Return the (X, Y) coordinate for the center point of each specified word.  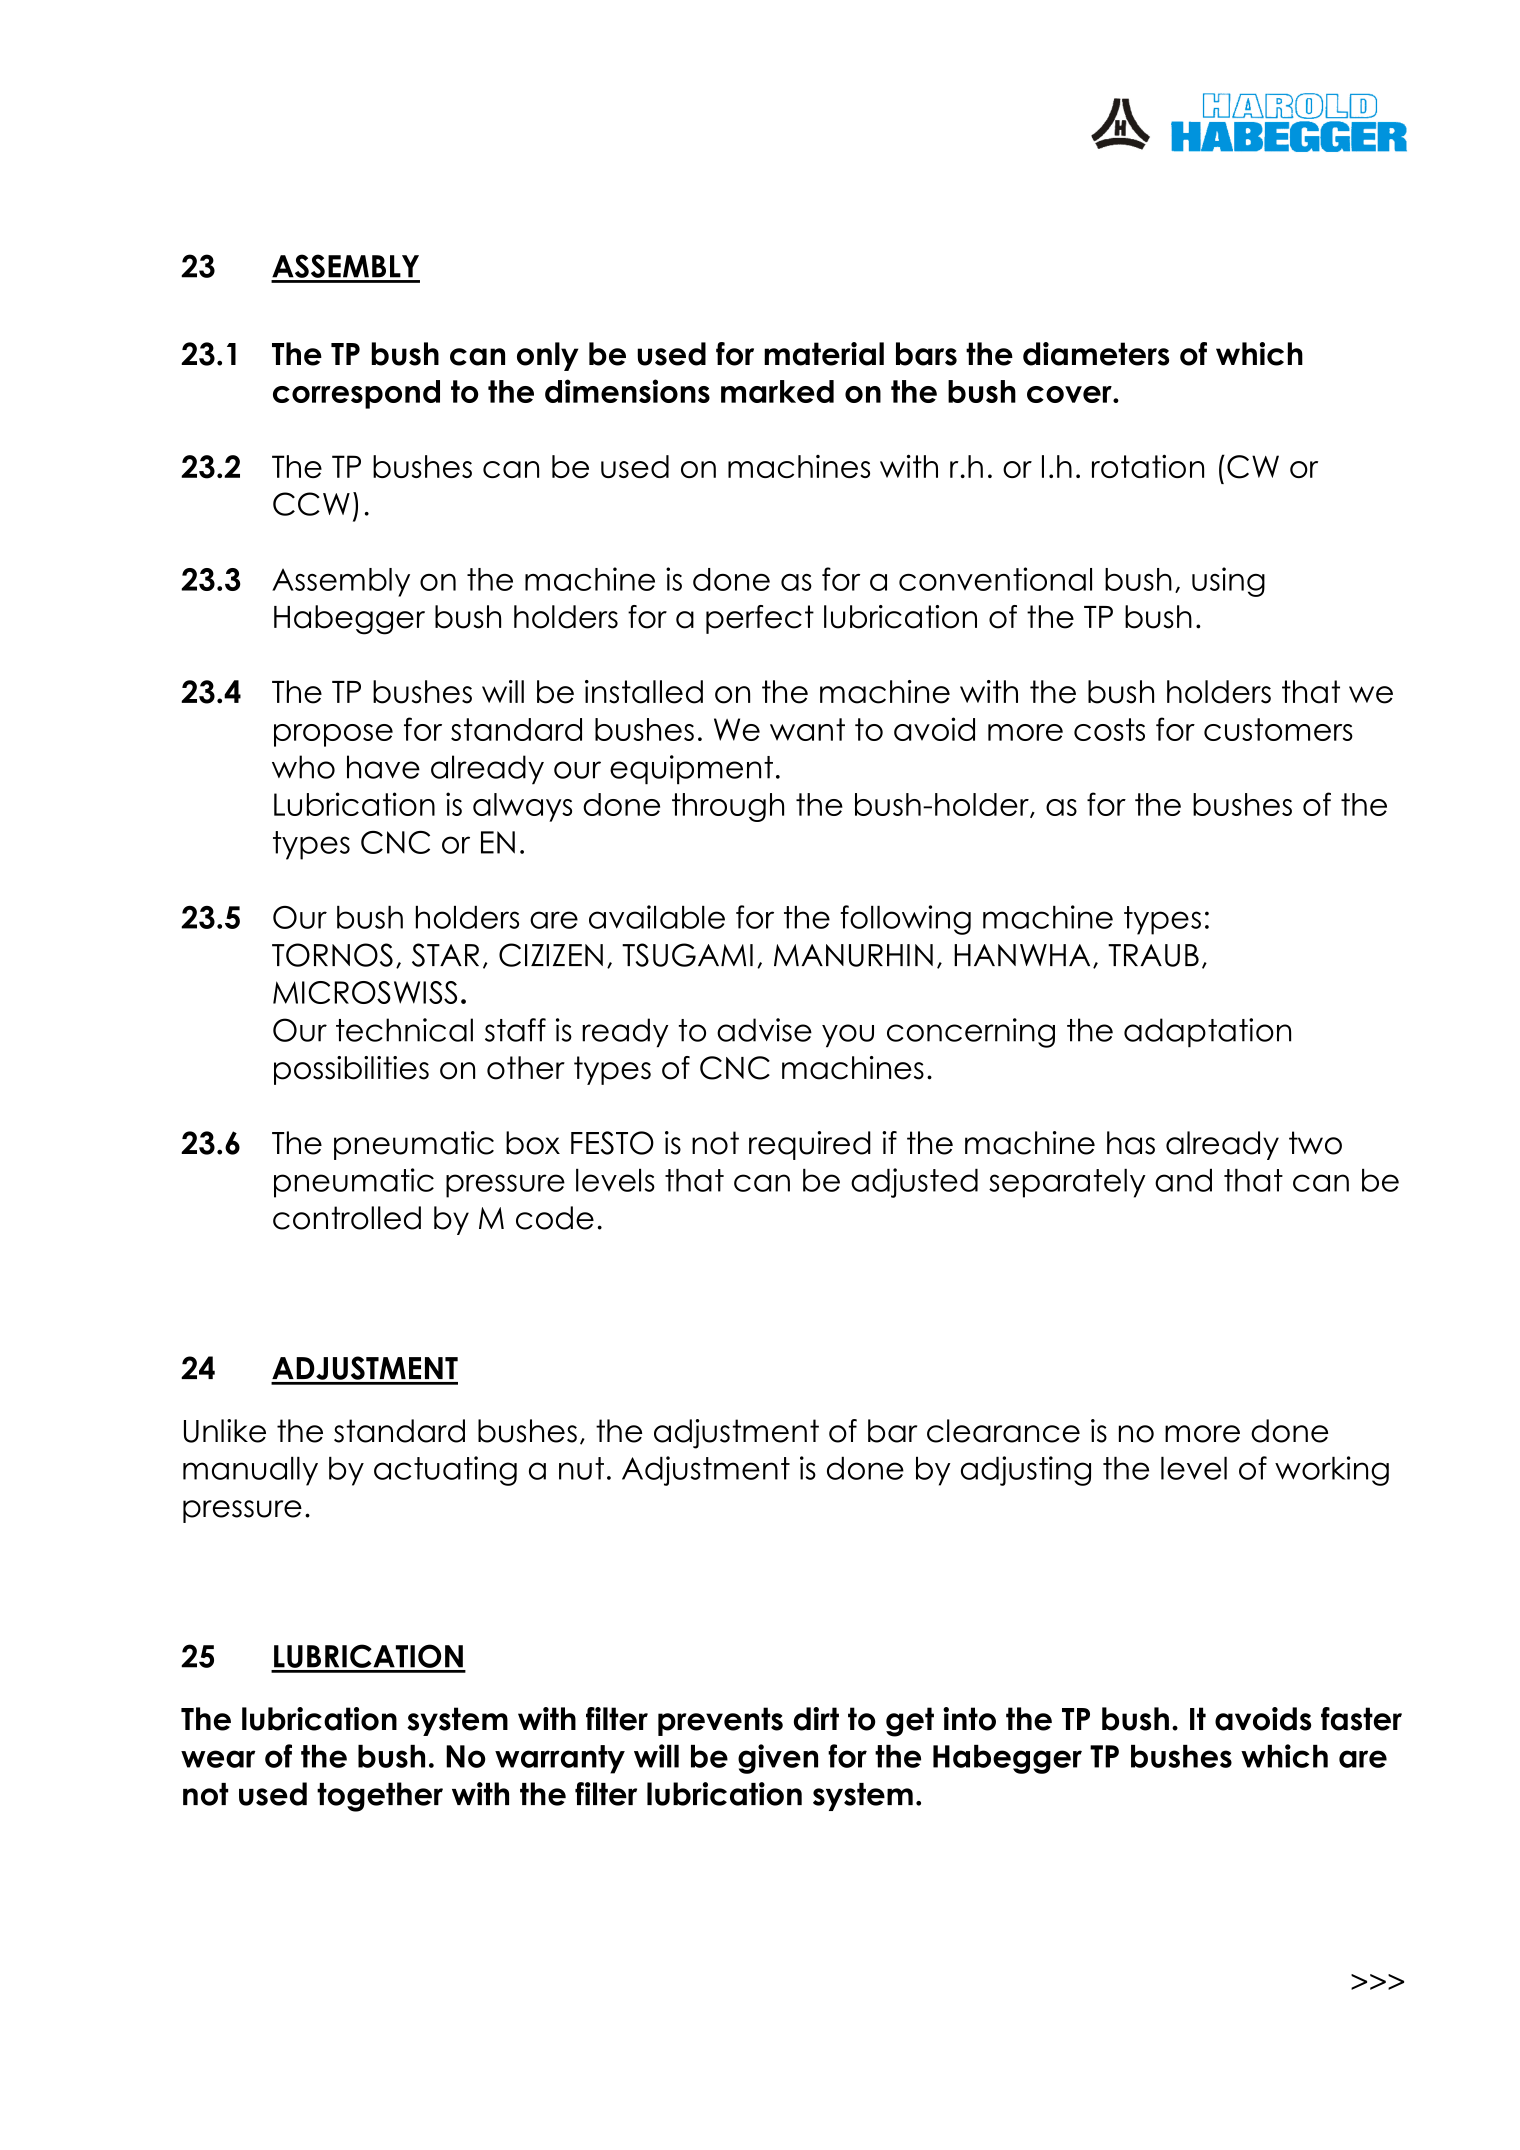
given (778, 1759)
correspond (356, 394)
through (728, 807)
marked (777, 391)
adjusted (914, 1183)
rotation (1148, 466)
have (383, 767)
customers (1278, 729)
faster (1361, 1719)
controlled (347, 1218)
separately (1067, 1183)
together (380, 1797)
